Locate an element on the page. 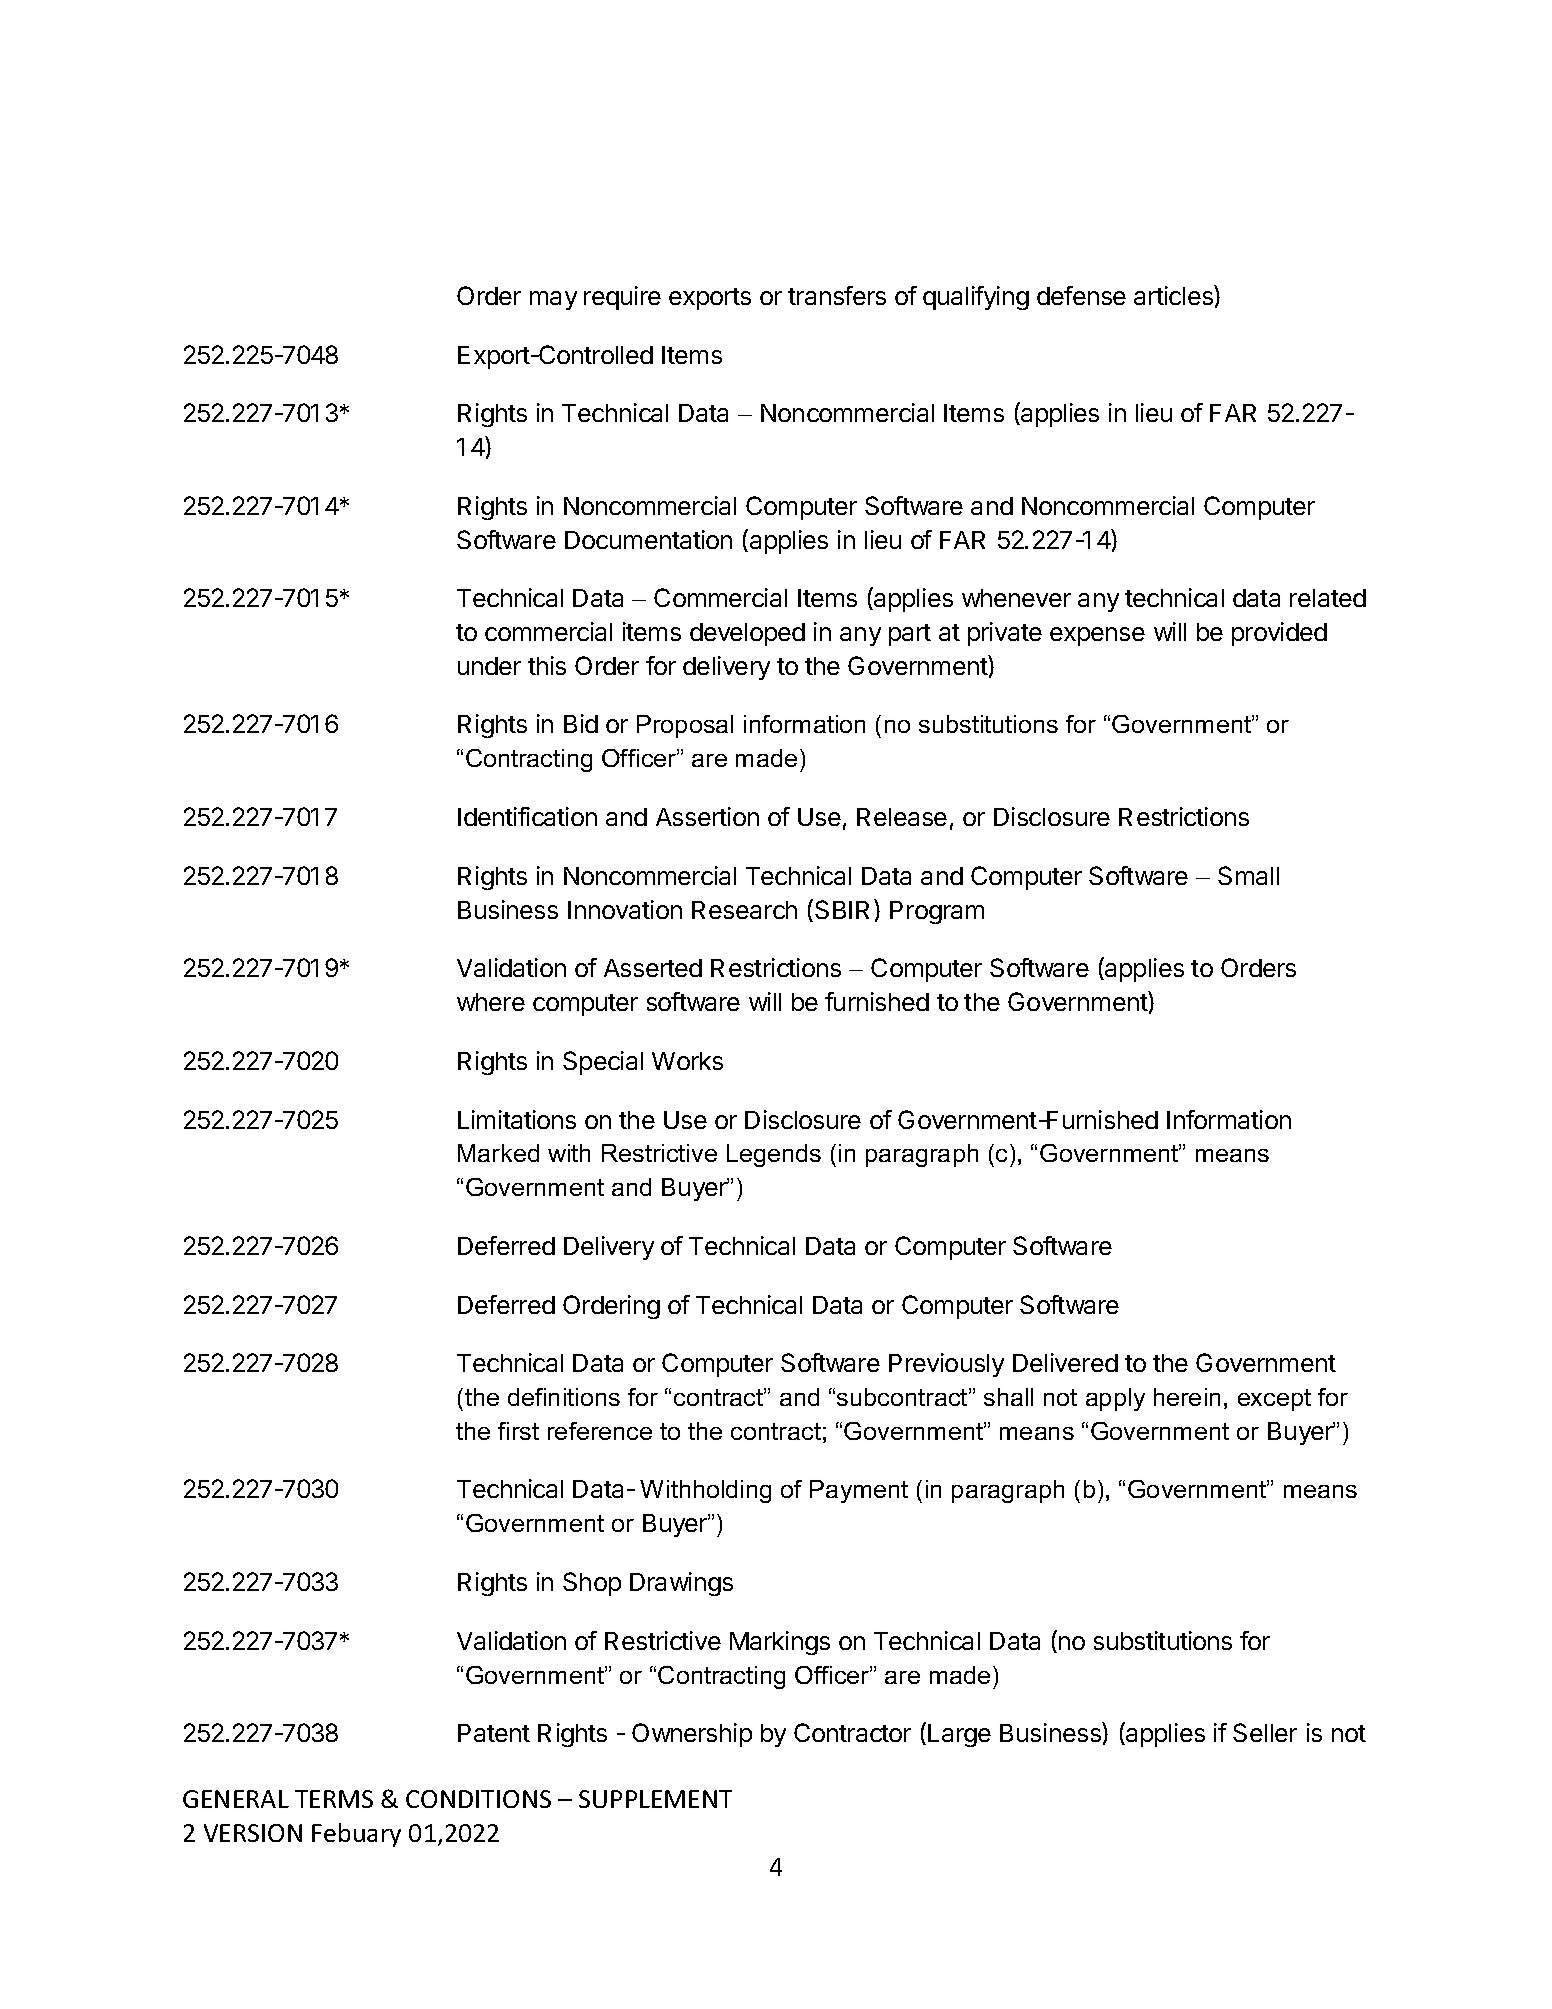 The width and height of the document is (1552, 2009). Identification is located at coordinates (527, 816).
